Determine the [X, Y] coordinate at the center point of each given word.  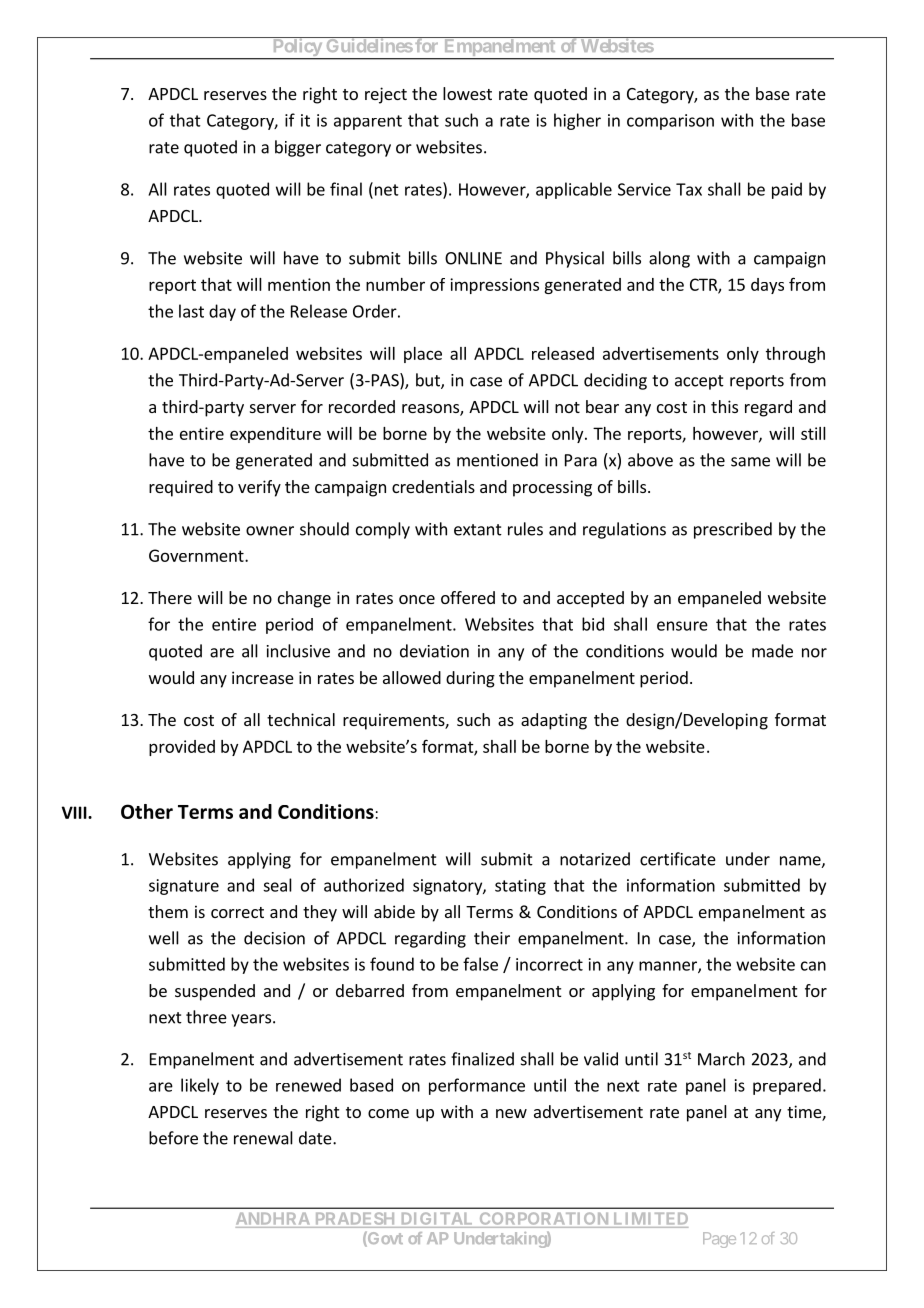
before [173, 1138]
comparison [670, 122]
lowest [467, 93]
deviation [434, 651]
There [170, 597]
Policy [296, 48]
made [772, 651]
